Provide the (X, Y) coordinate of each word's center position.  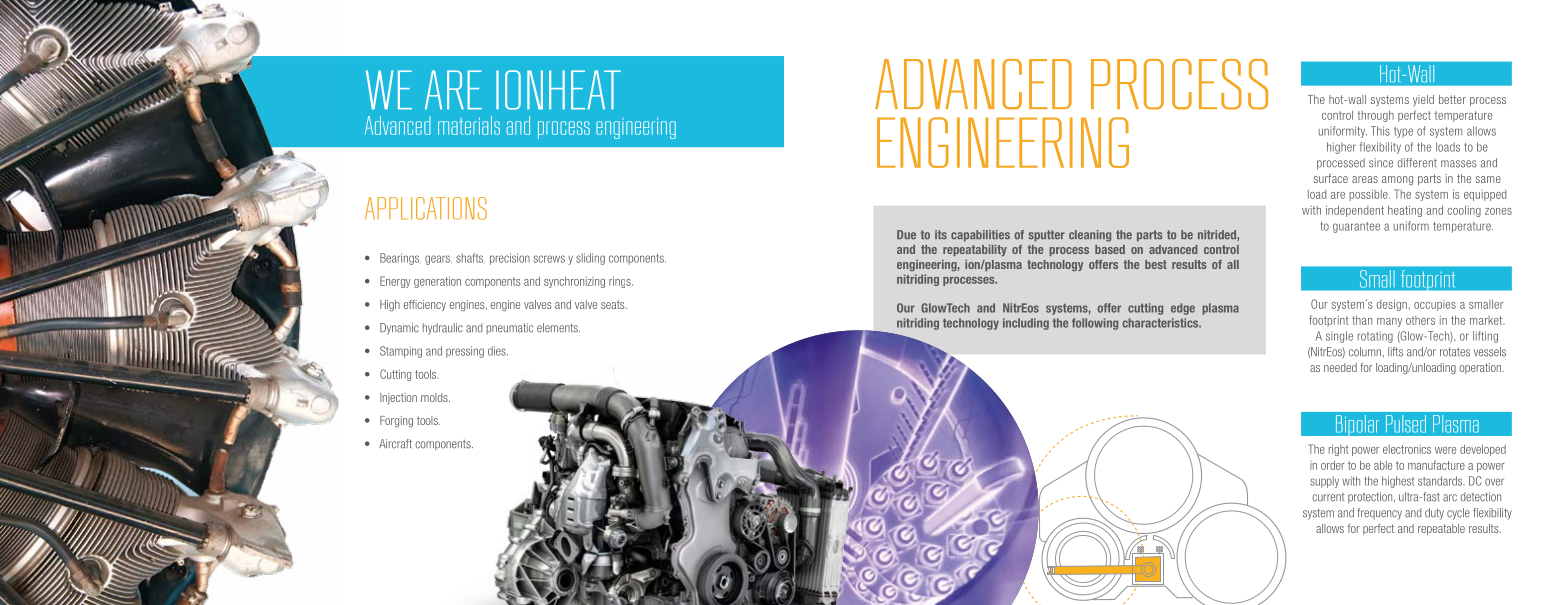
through (1376, 116)
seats (614, 304)
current (1328, 497)
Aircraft (395, 444)
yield (1423, 100)
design (1392, 305)
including (1026, 324)
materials (469, 125)
